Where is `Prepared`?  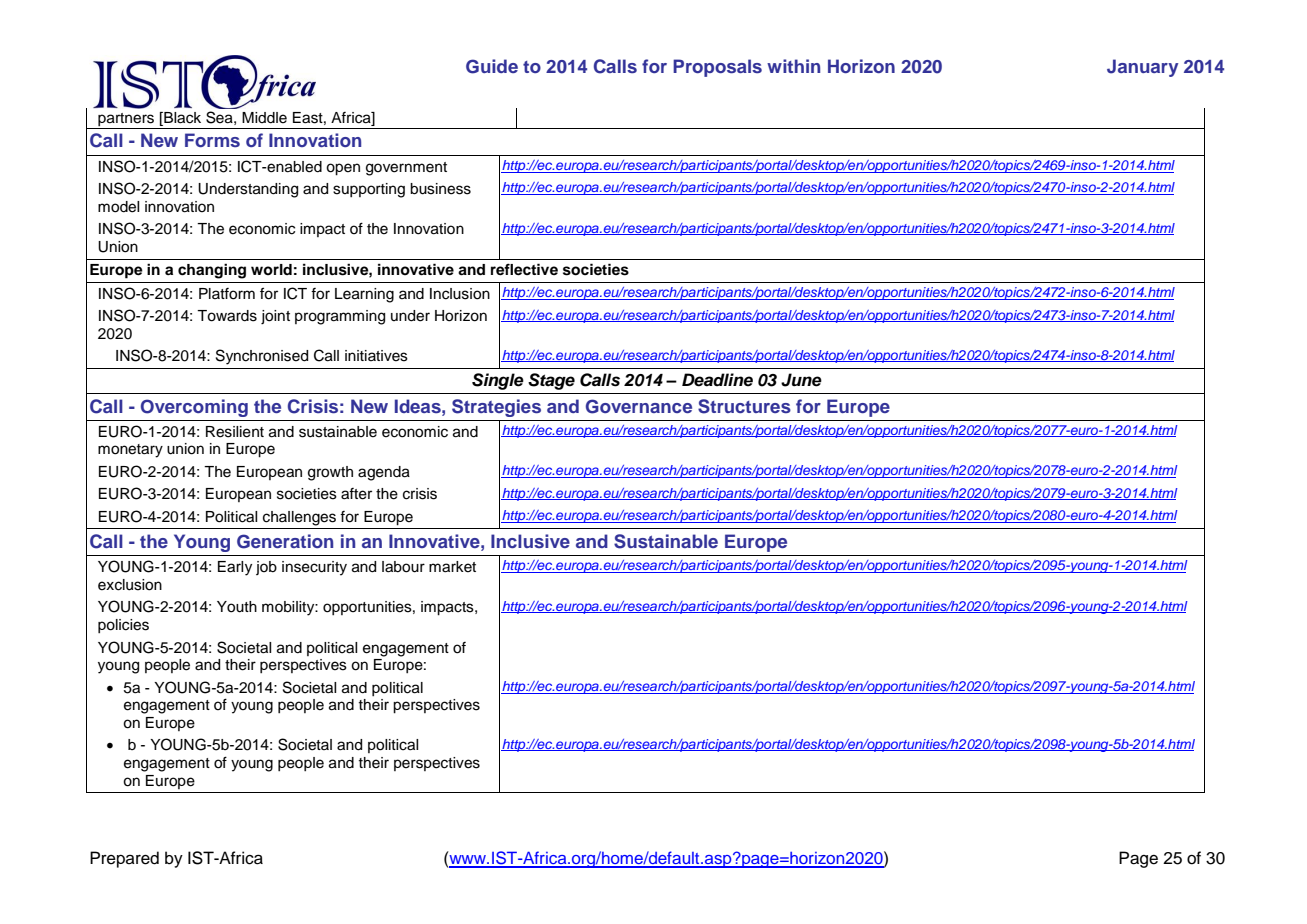
Prepared is located at coordinates (124, 859).
